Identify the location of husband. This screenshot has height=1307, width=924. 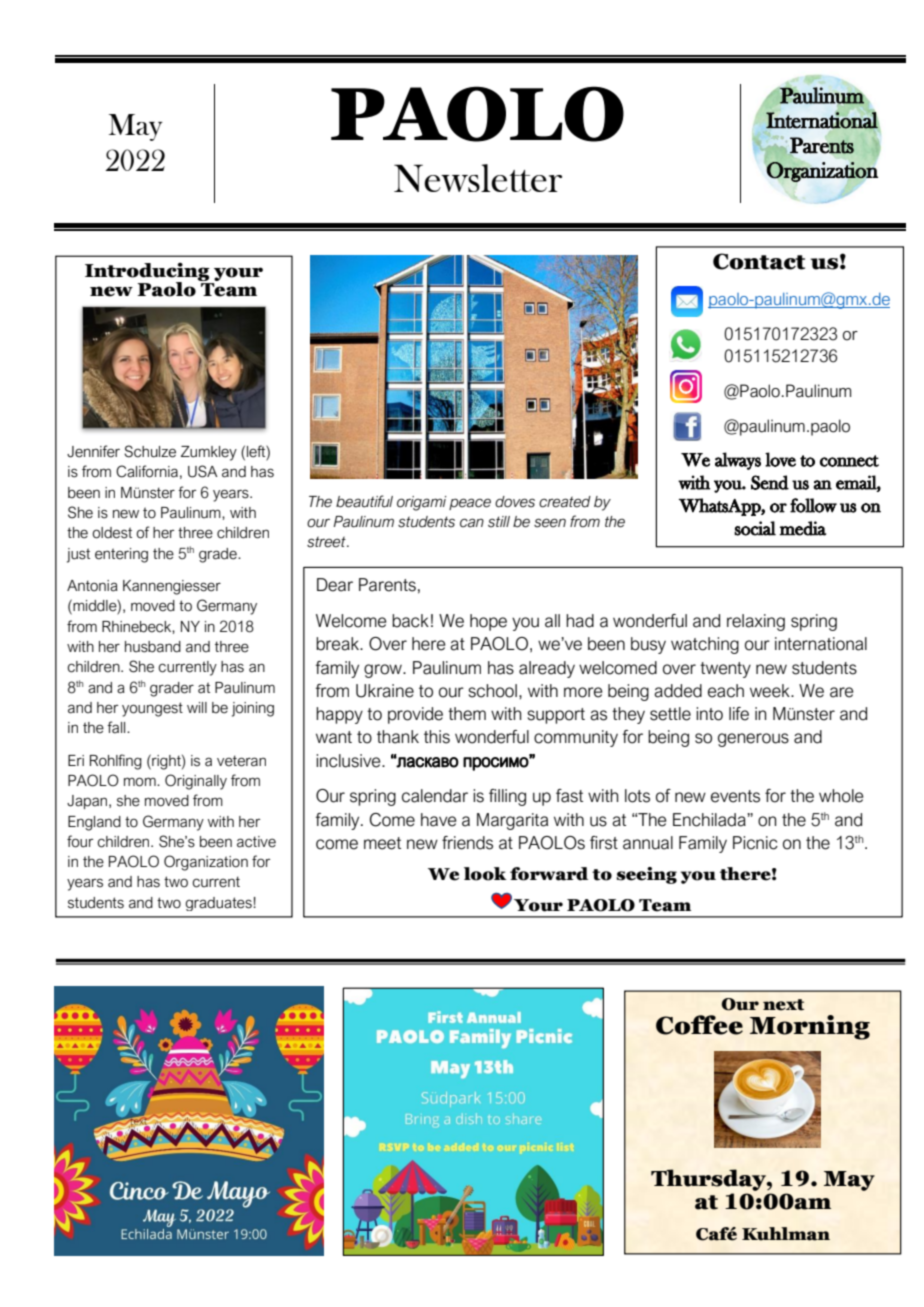
(153, 647).
